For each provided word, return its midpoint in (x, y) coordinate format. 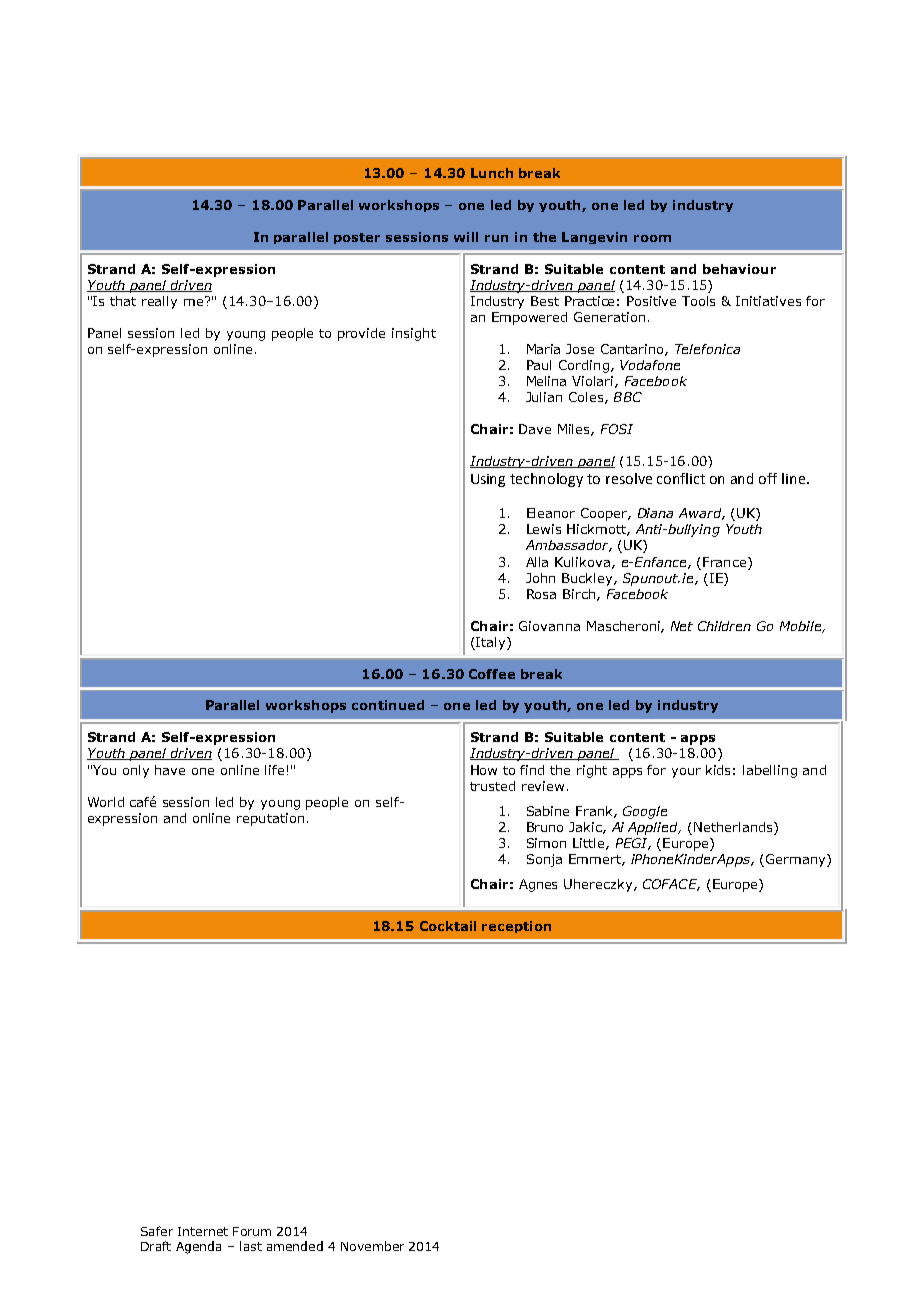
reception (516, 927)
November (372, 1246)
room (652, 238)
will (466, 237)
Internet (203, 1231)
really (159, 302)
